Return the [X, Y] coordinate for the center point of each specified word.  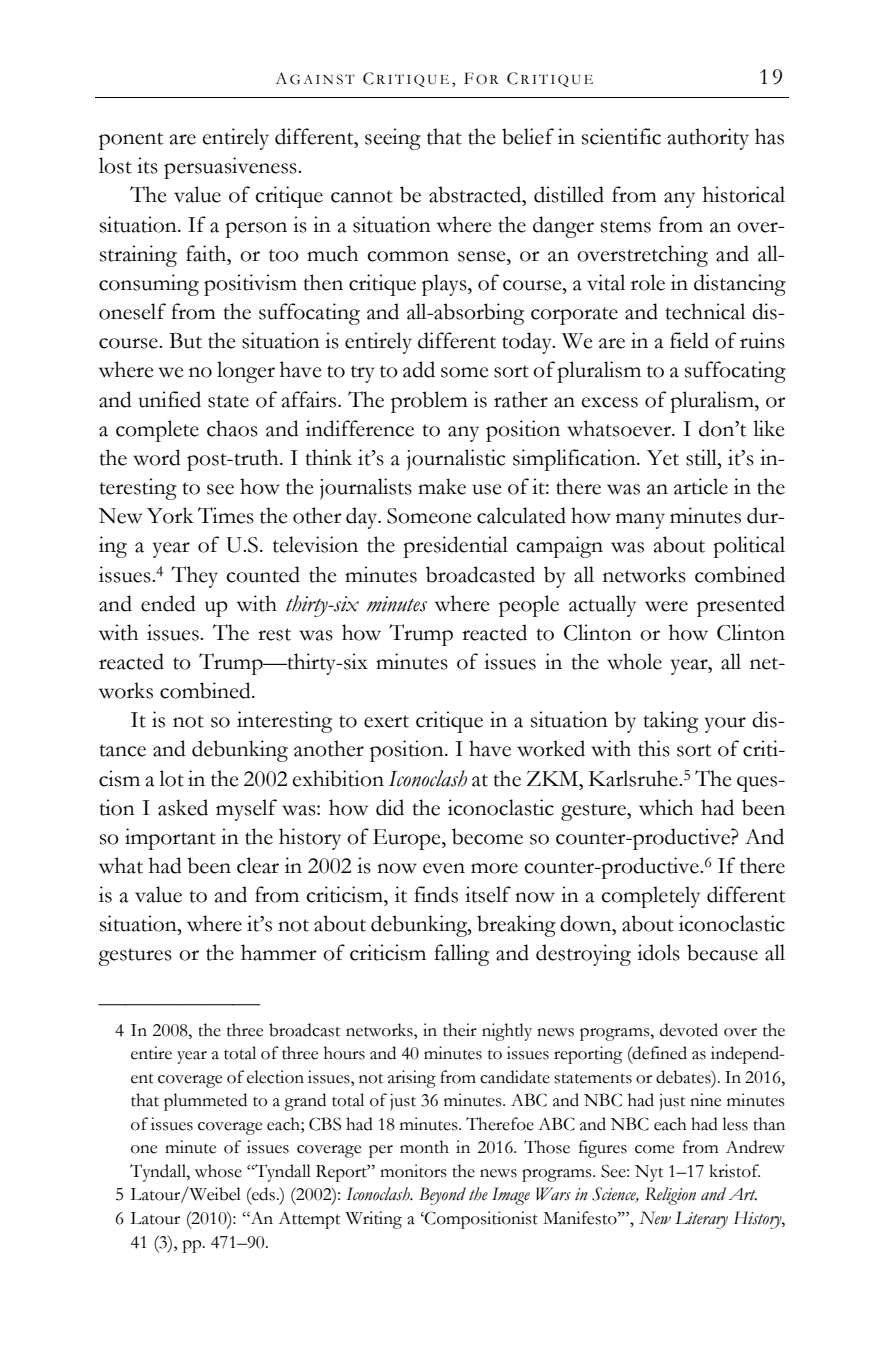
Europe [408, 839]
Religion [670, 1196]
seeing [393, 139]
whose [218, 1171]
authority [708, 139]
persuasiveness [231, 168]
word [157, 457]
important [170, 839]
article [701, 486]
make [442, 486]
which [666, 807]
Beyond [442, 1196]
